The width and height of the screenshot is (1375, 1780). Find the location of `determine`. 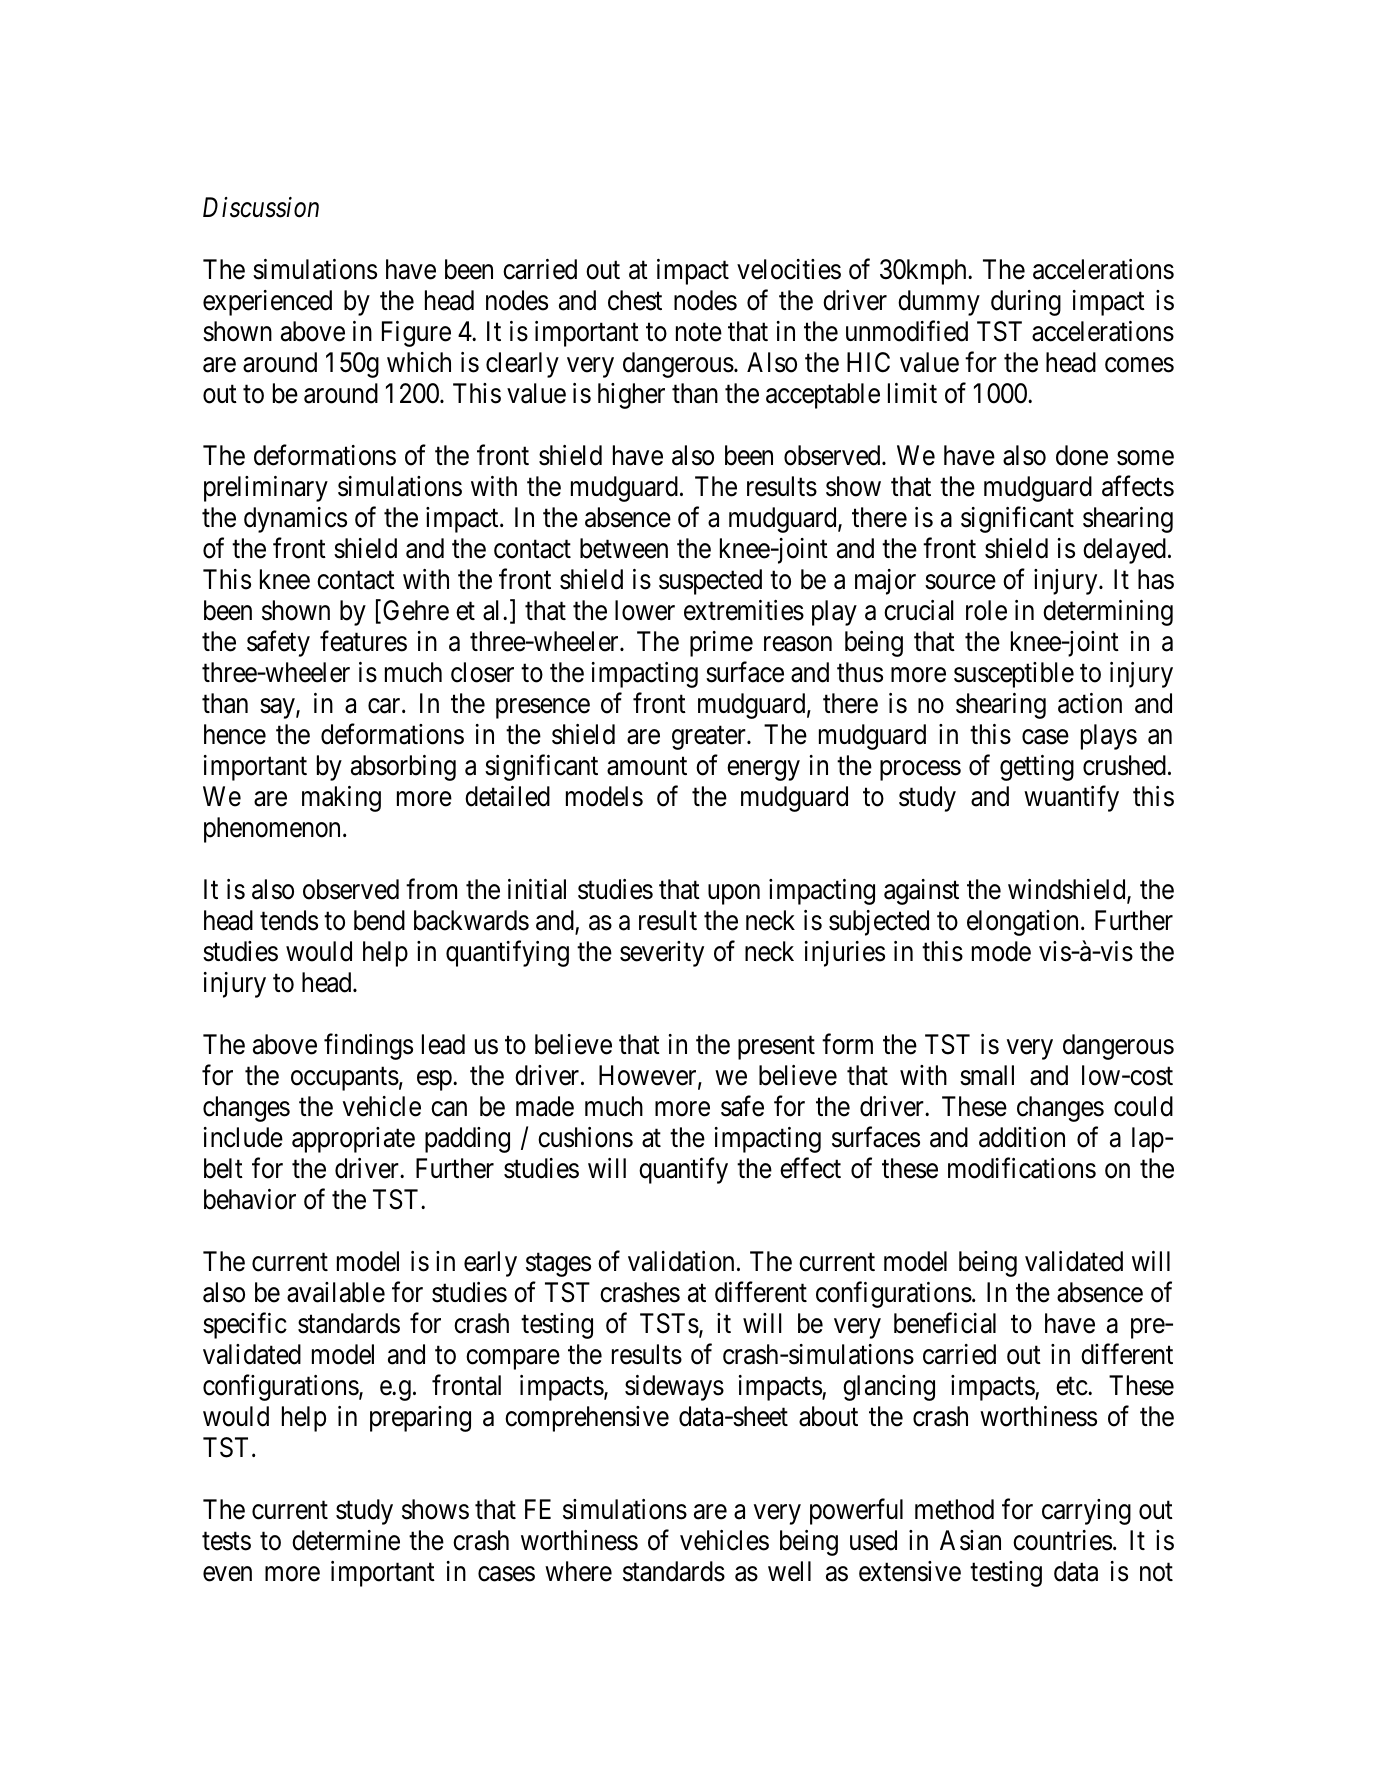

determine is located at coordinates (346, 1540).
